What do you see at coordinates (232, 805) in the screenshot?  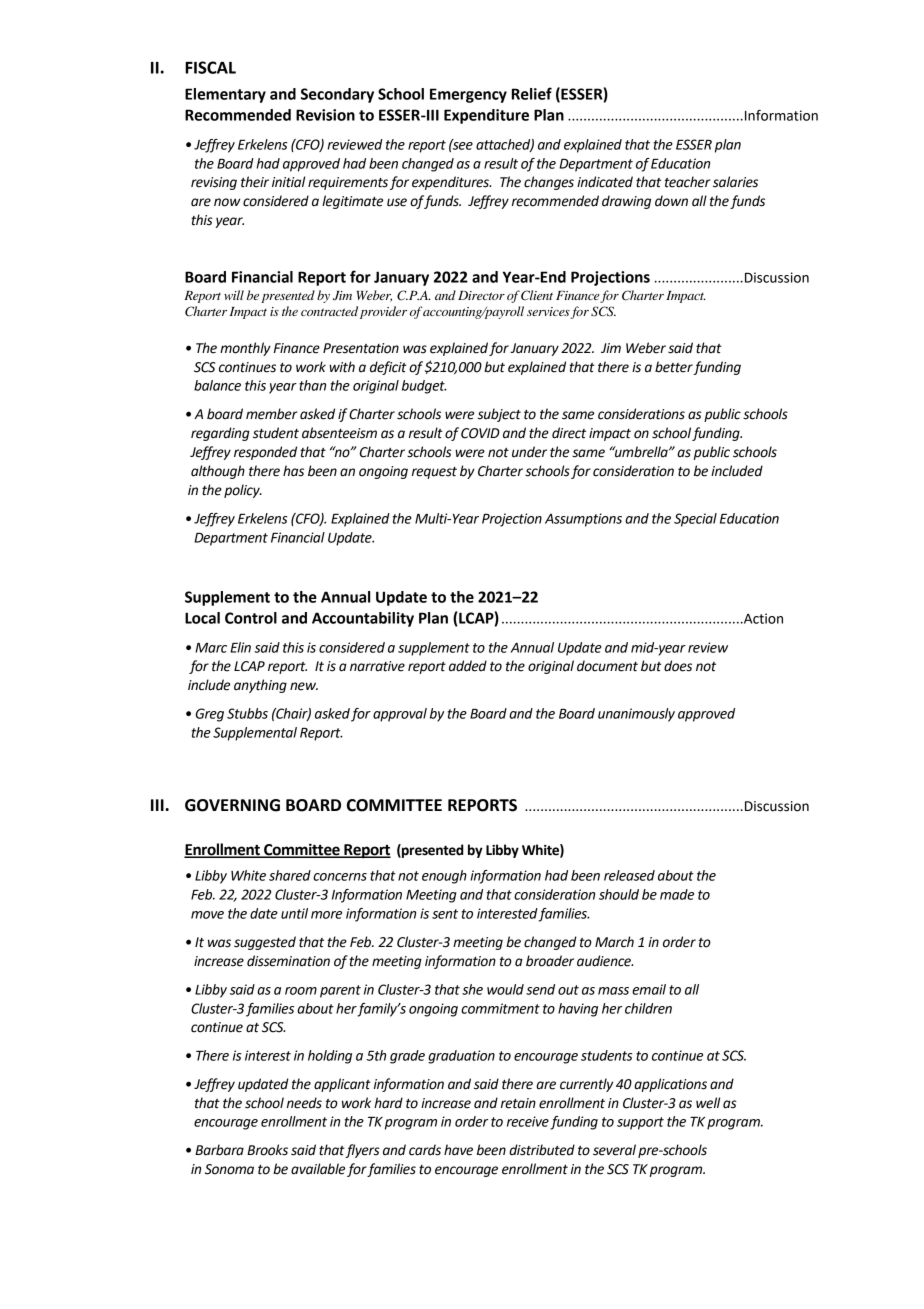 I see `GOVERNING` at bounding box center [232, 805].
